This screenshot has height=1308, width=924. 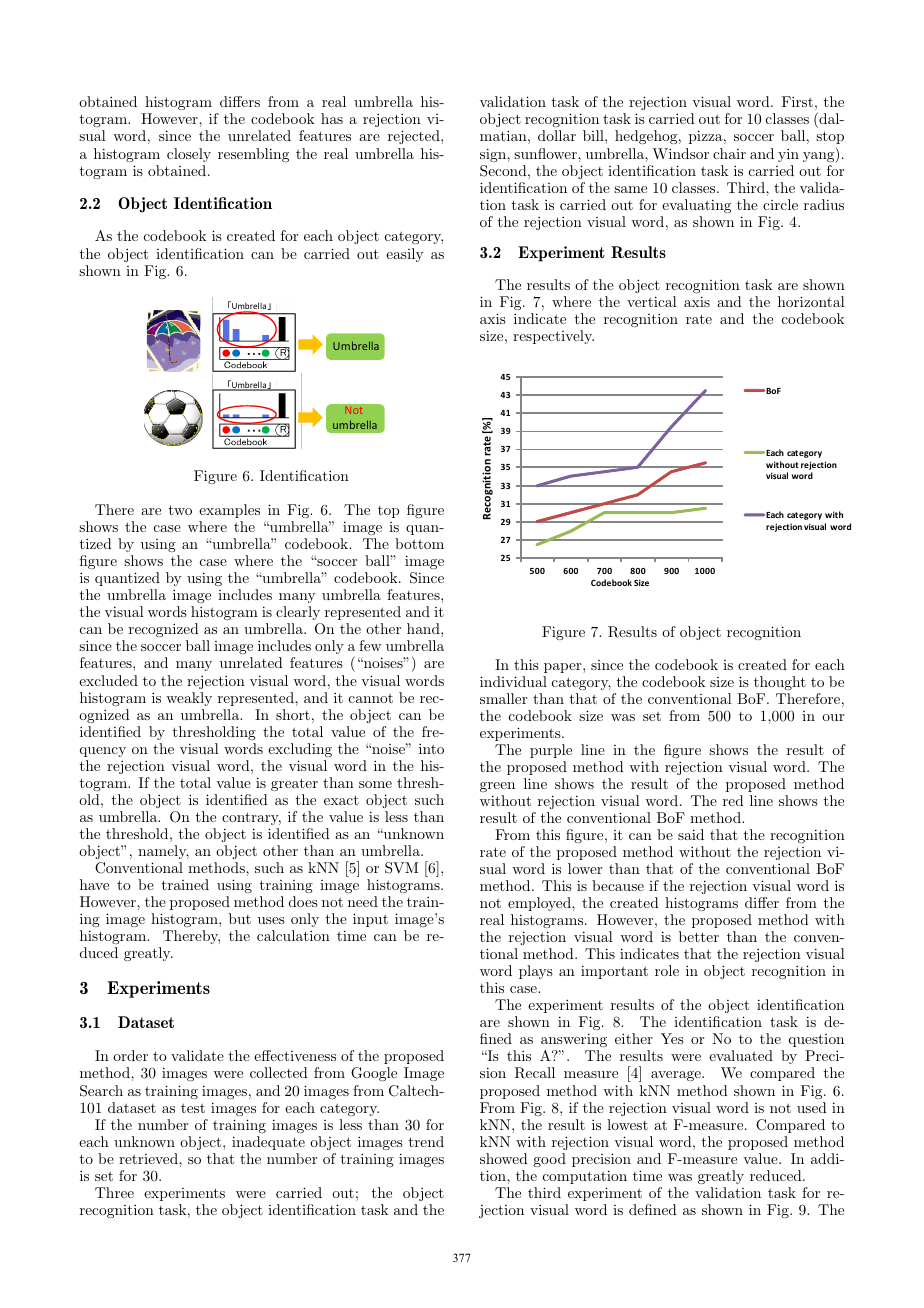 I want to click on but, so click(x=240, y=918).
